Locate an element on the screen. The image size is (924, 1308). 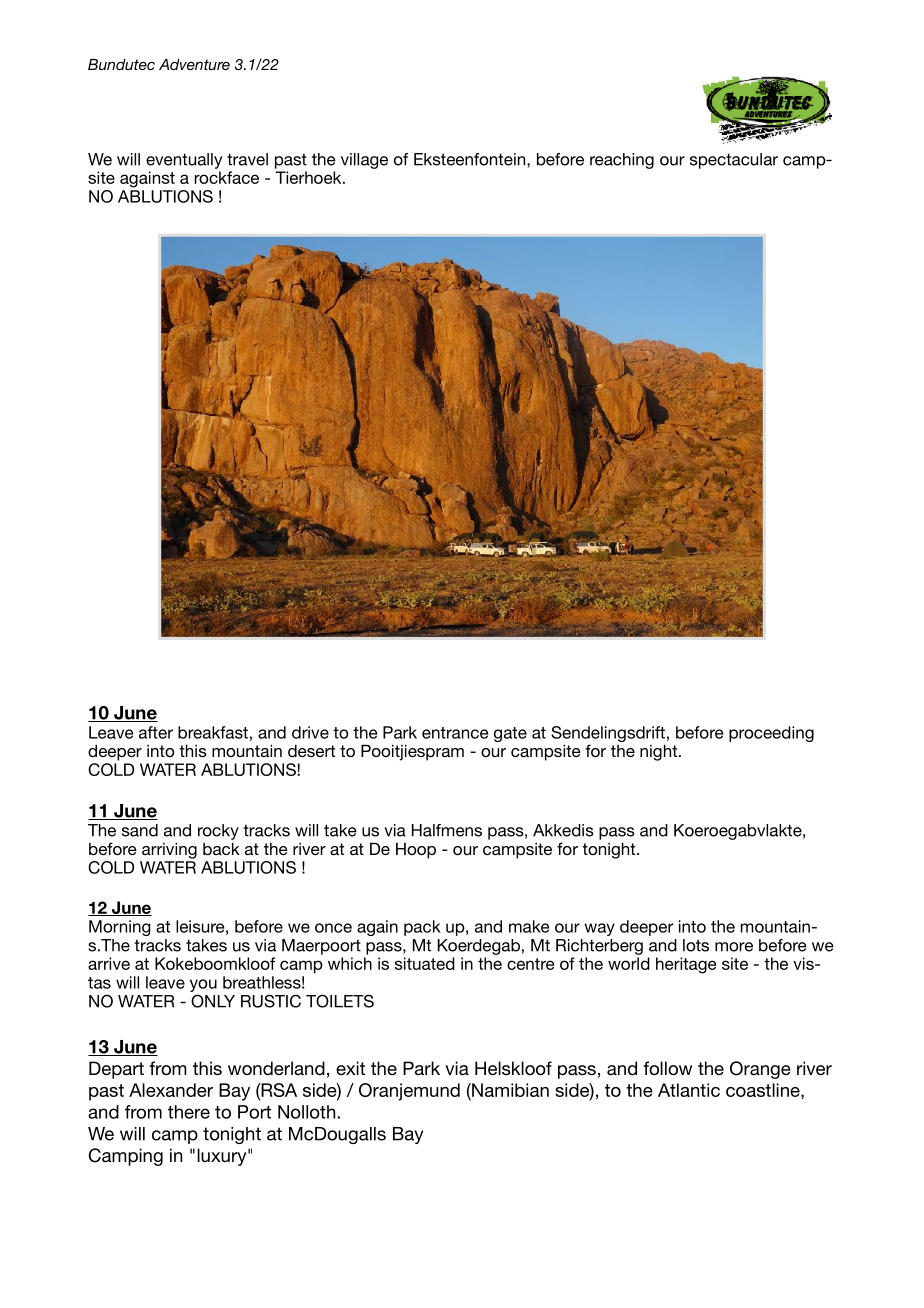
village is located at coordinates (364, 161).
